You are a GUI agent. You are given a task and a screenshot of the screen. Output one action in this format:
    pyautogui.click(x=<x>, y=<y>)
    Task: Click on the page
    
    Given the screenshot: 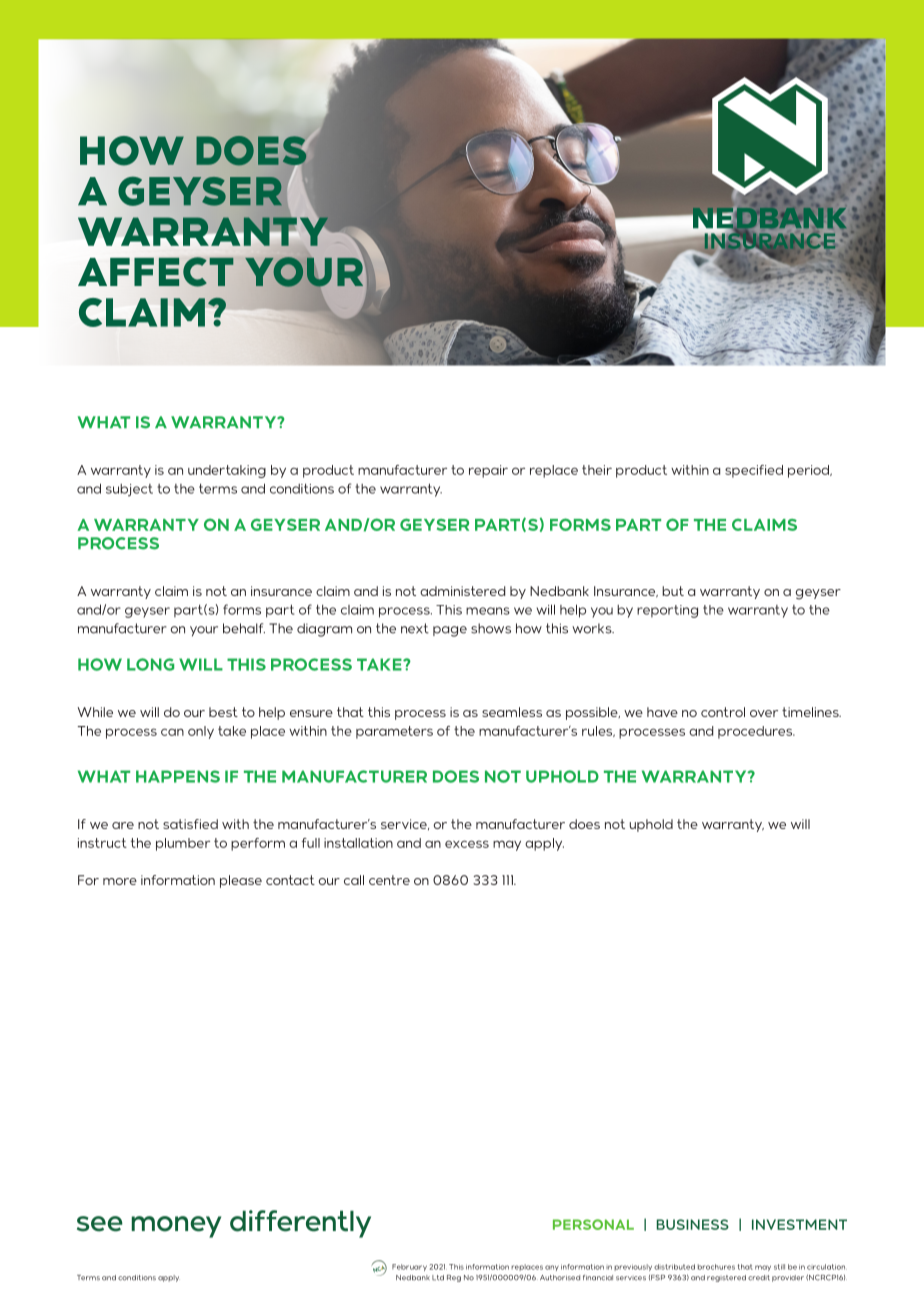 What is the action you would take?
    pyautogui.click(x=450, y=631)
